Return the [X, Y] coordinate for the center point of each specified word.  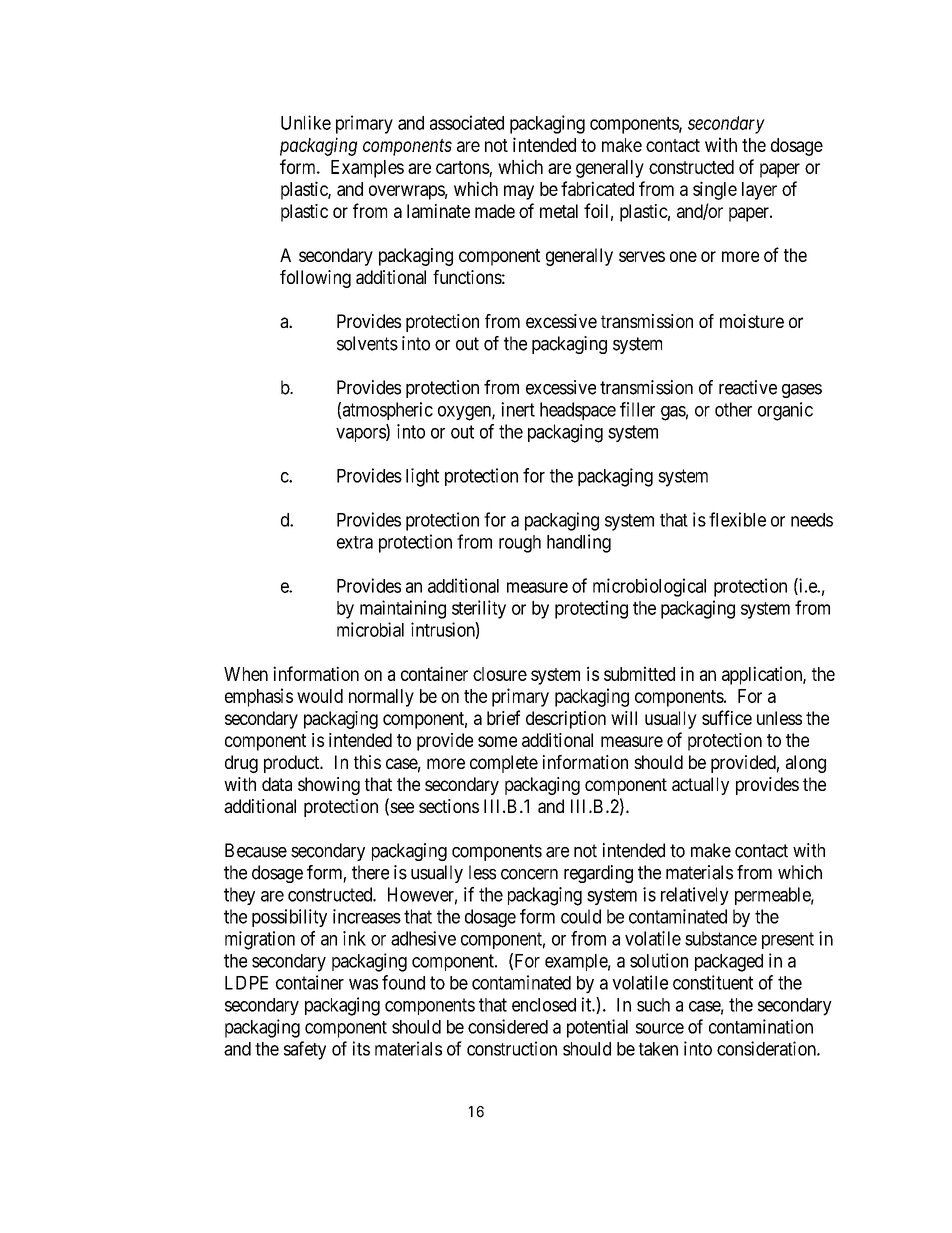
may [519, 192]
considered [508, 1026]
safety [305, 1050]
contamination [761, 1026]
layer [759, 191]
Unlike [306, 122]
